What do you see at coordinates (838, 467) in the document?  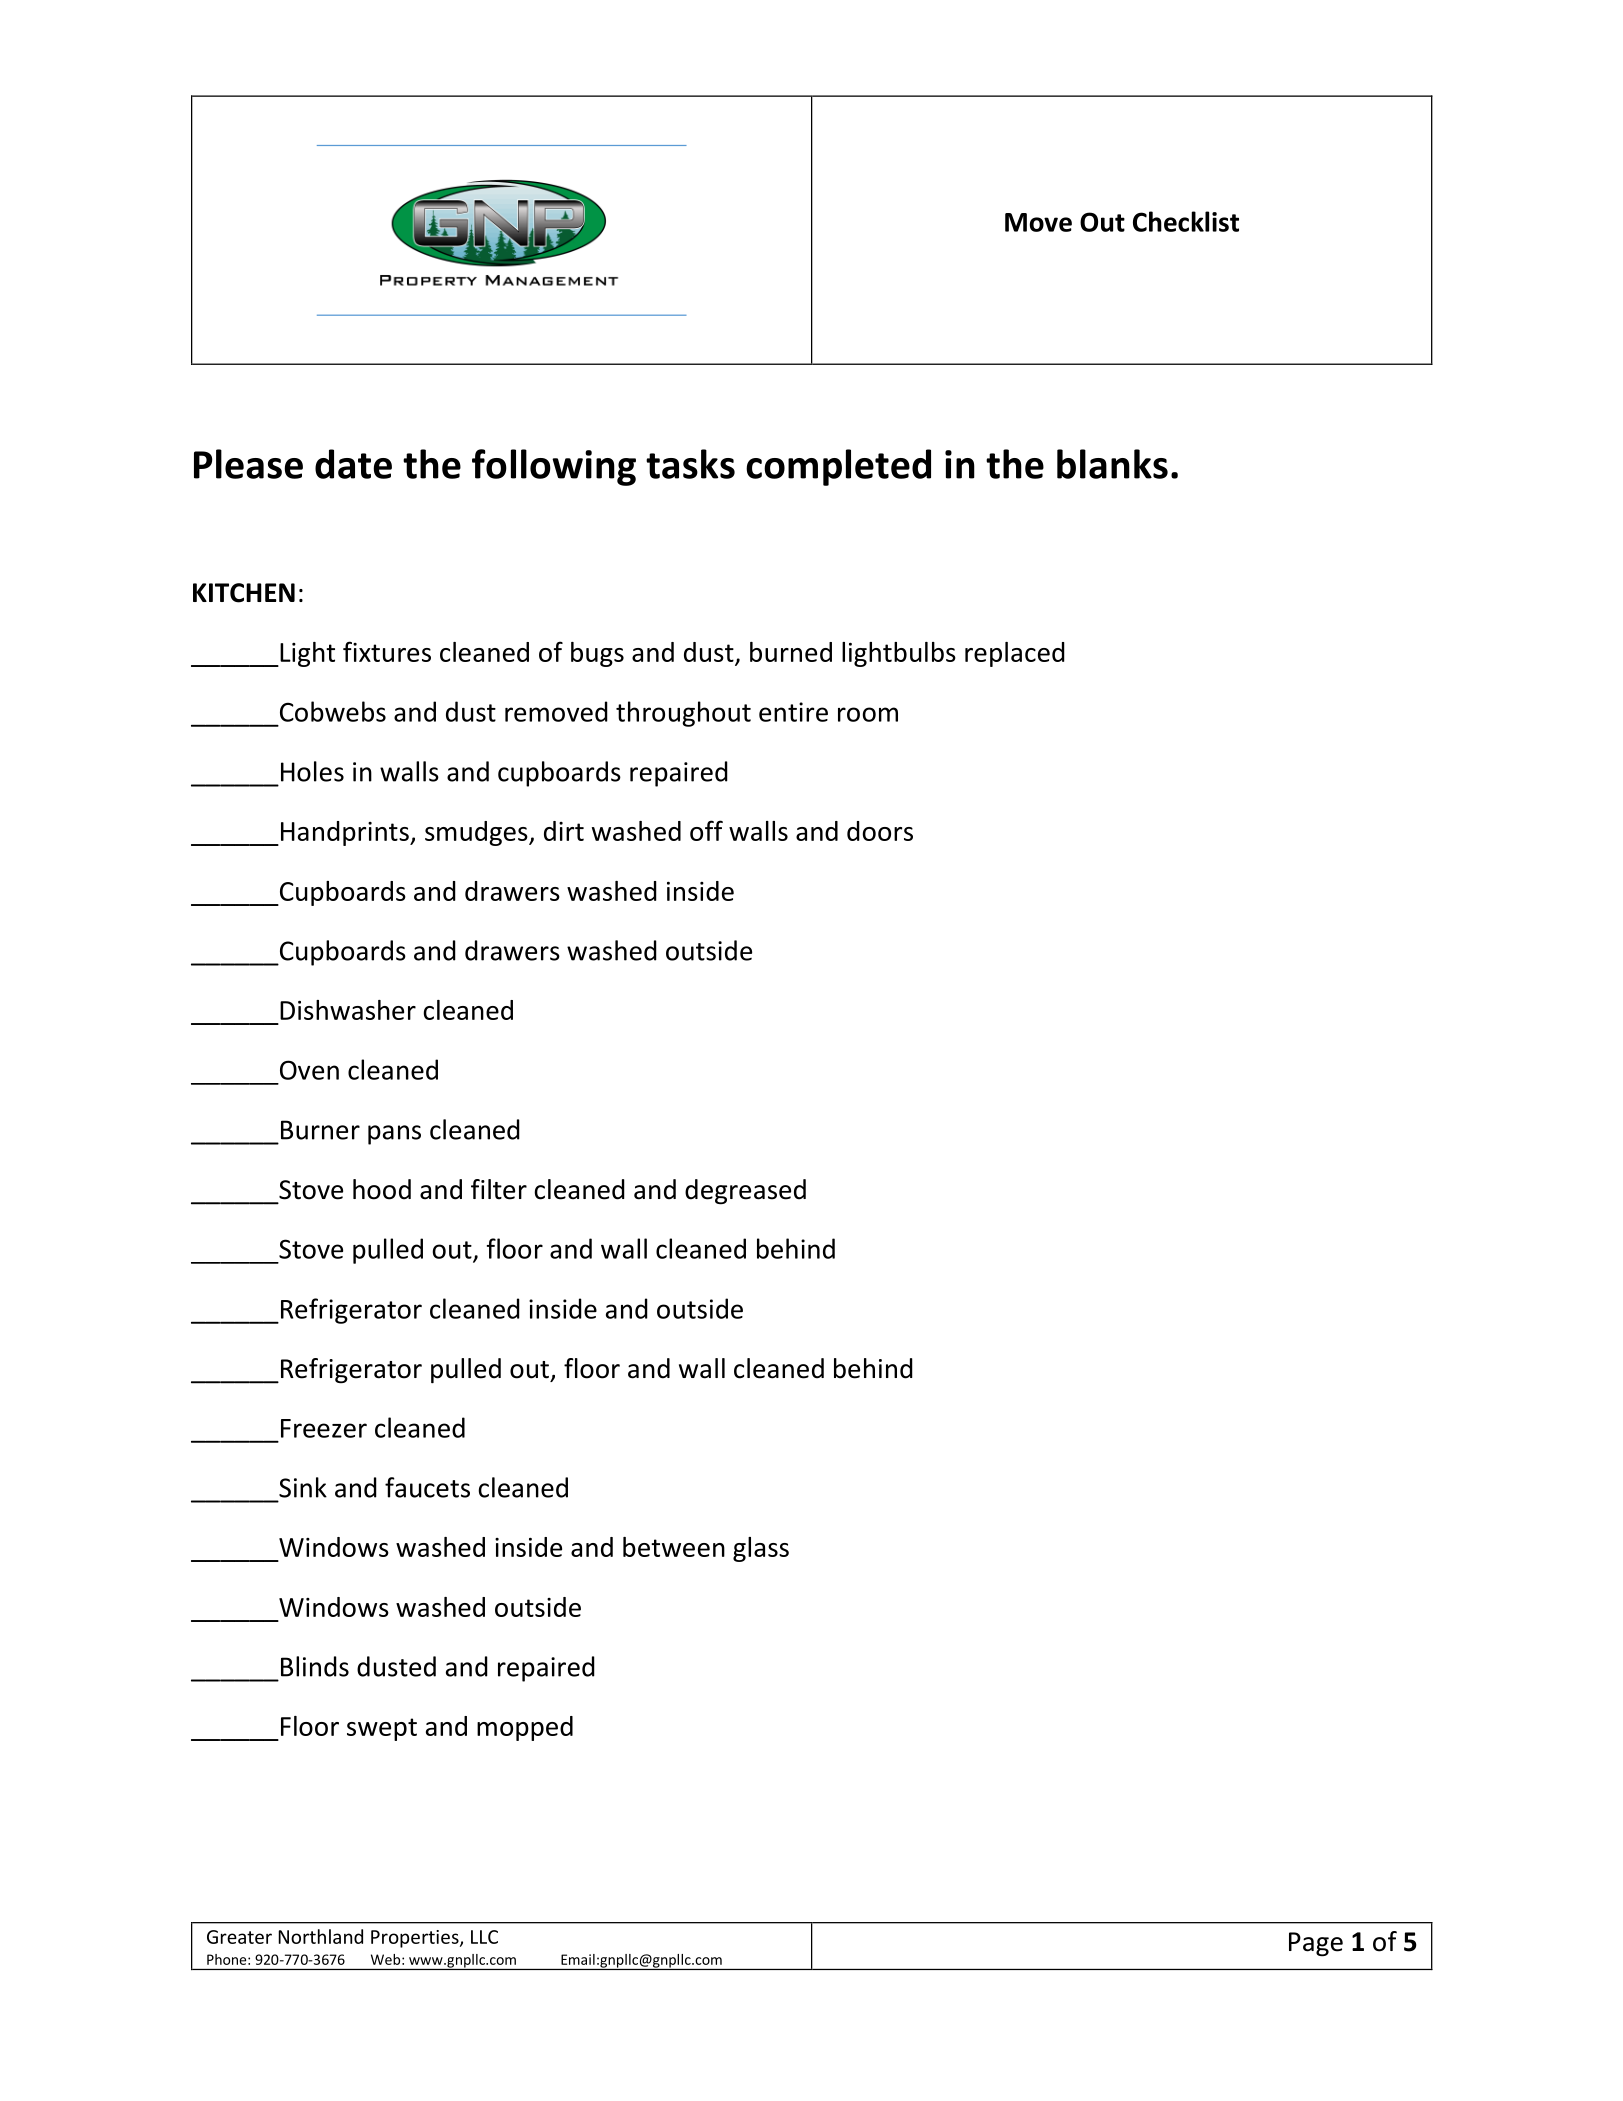 I see `completed` at bounding box center [838, 467].
